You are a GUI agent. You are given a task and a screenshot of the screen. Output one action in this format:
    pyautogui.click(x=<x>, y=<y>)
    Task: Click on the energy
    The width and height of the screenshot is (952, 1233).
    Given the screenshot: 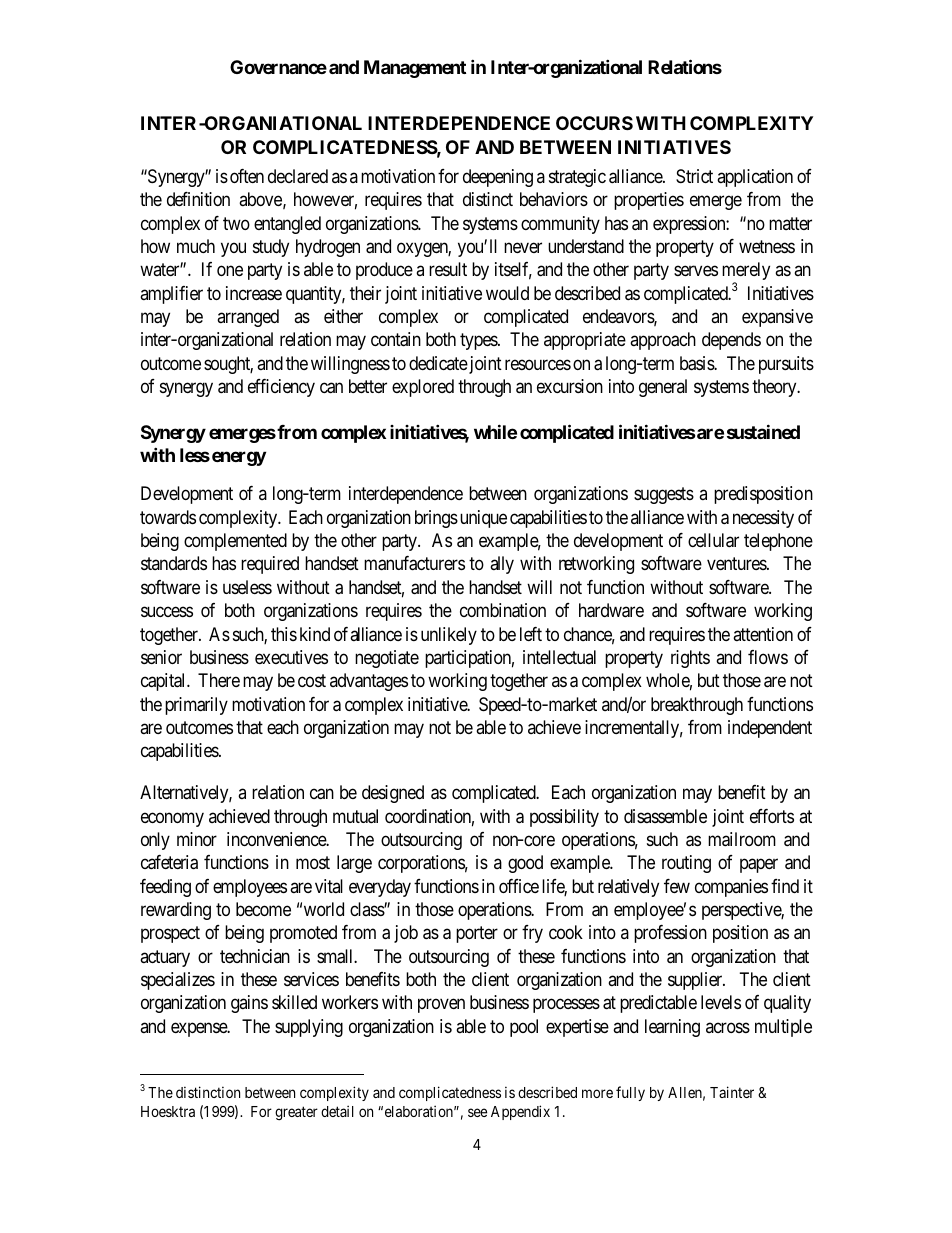 What is the action you would take?
    pyautogui.click(x=239, y=458)
